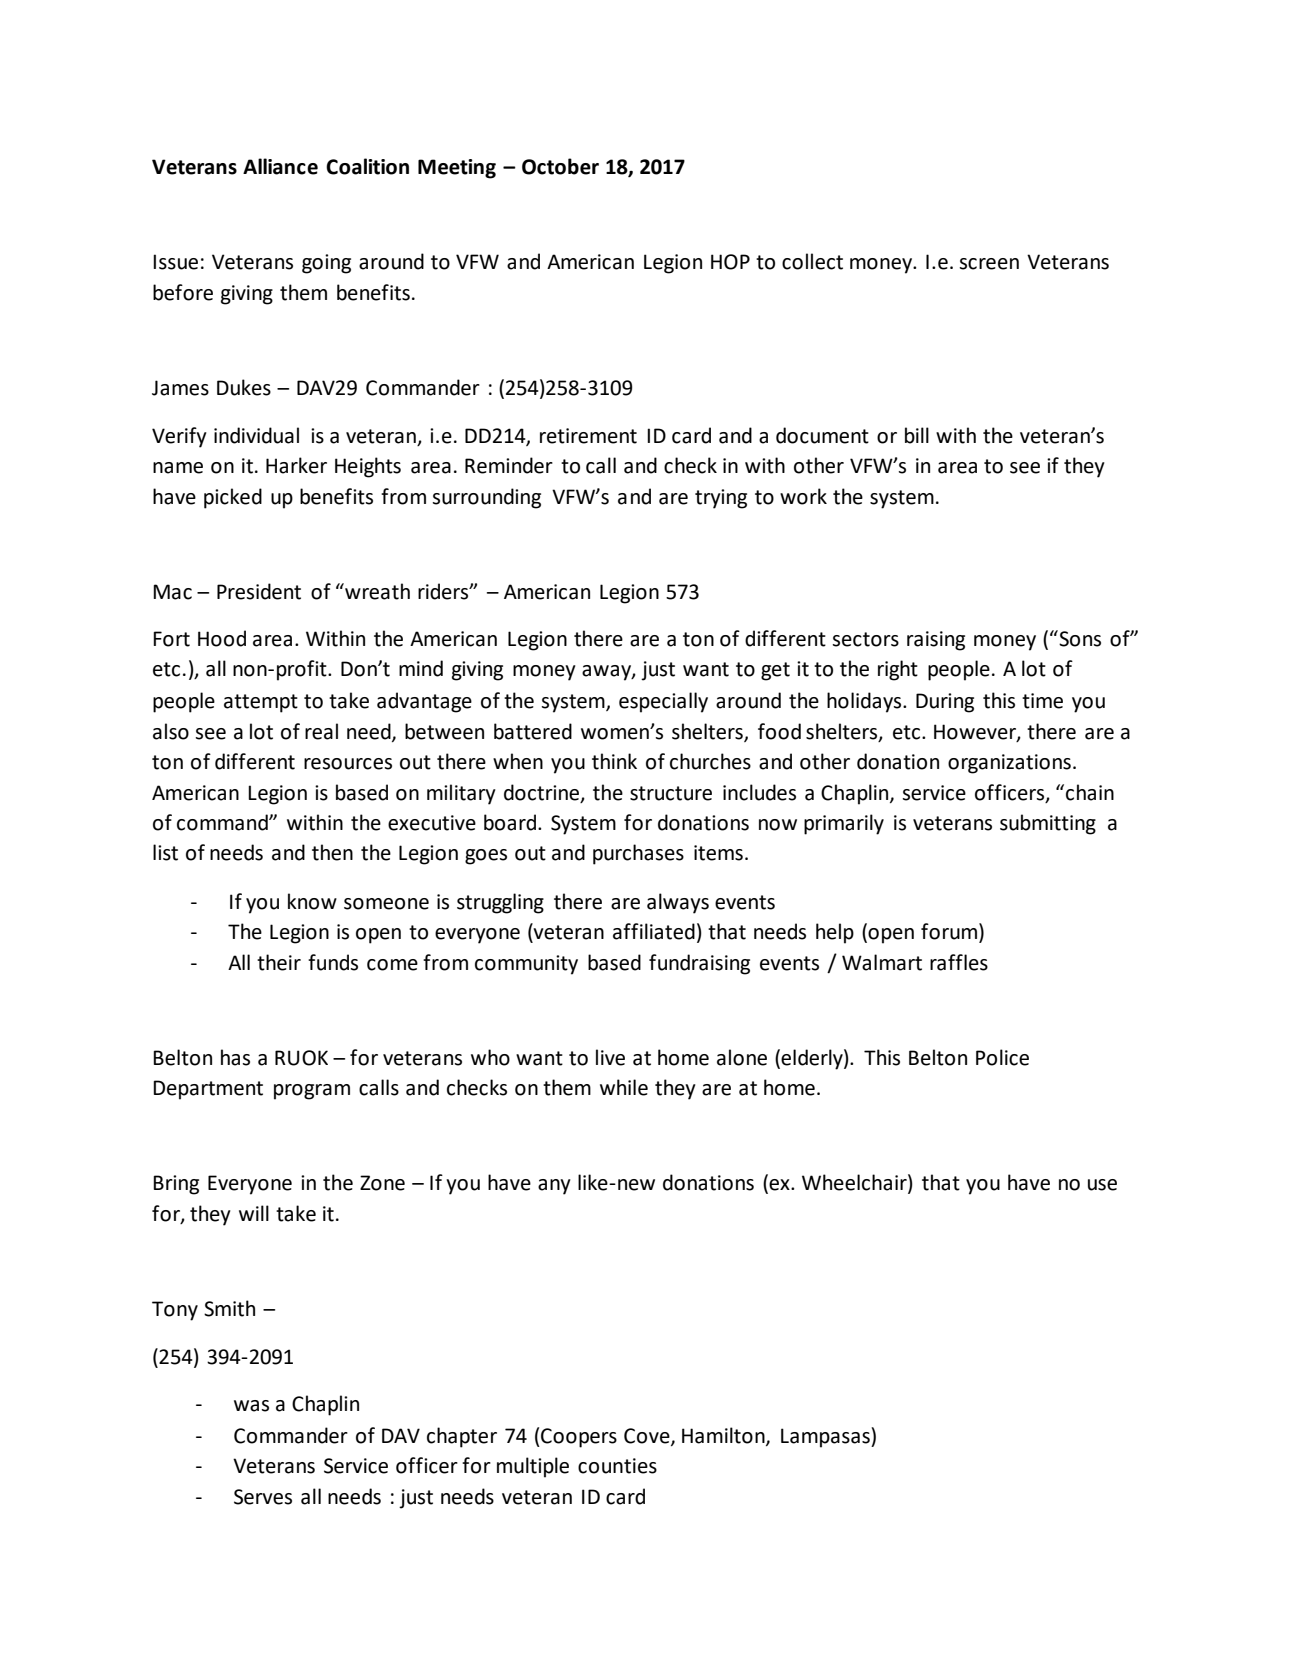 Image resolution: width=1293 pixels, height=1674 pixels. Describe the element at coordinates (721, 499) in the screenshot. I see `trying` at that location.
